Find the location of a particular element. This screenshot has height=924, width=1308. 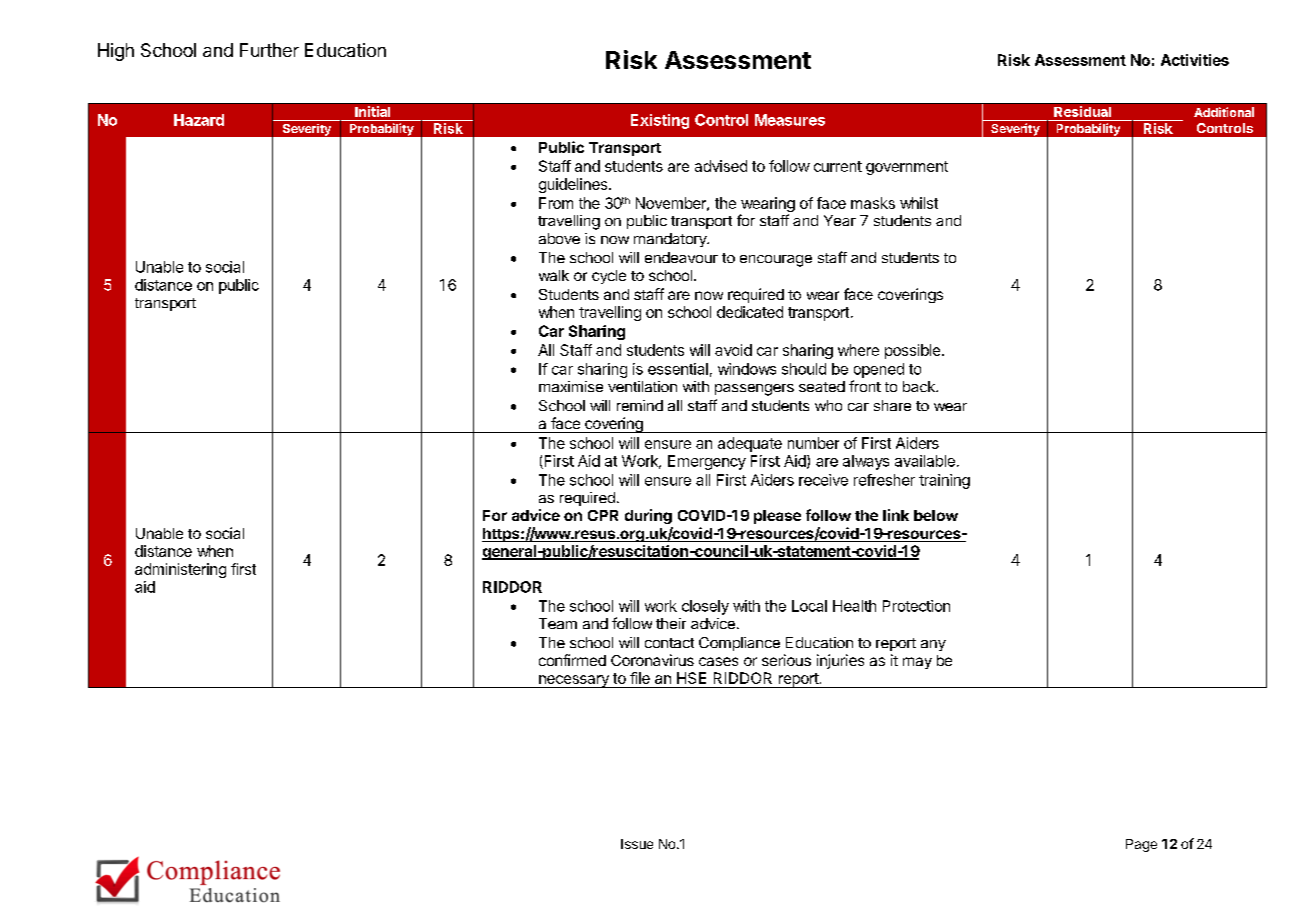

Existing is located at coordinates (660, 121).
